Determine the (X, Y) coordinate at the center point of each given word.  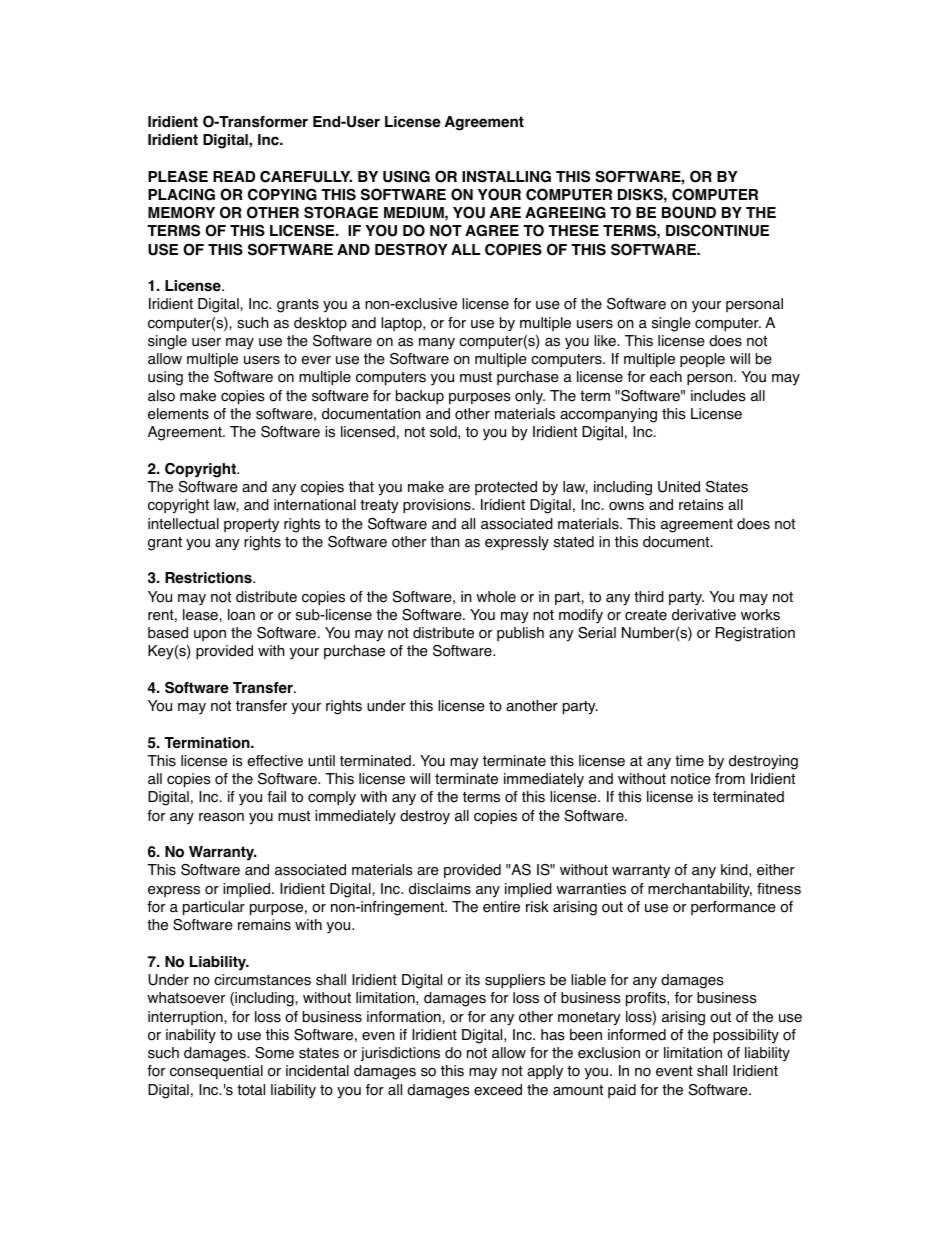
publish (520, 634)
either (776, 870)
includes (718, 396)
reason (221, 817)
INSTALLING (506, 176)
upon (210, 635)
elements (178, 414)
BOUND (689, 212)
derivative (704, 615)
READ (234, 176)
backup (420, 397)
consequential (216, 1072)
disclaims (440, 889)
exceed (498, 1090)
